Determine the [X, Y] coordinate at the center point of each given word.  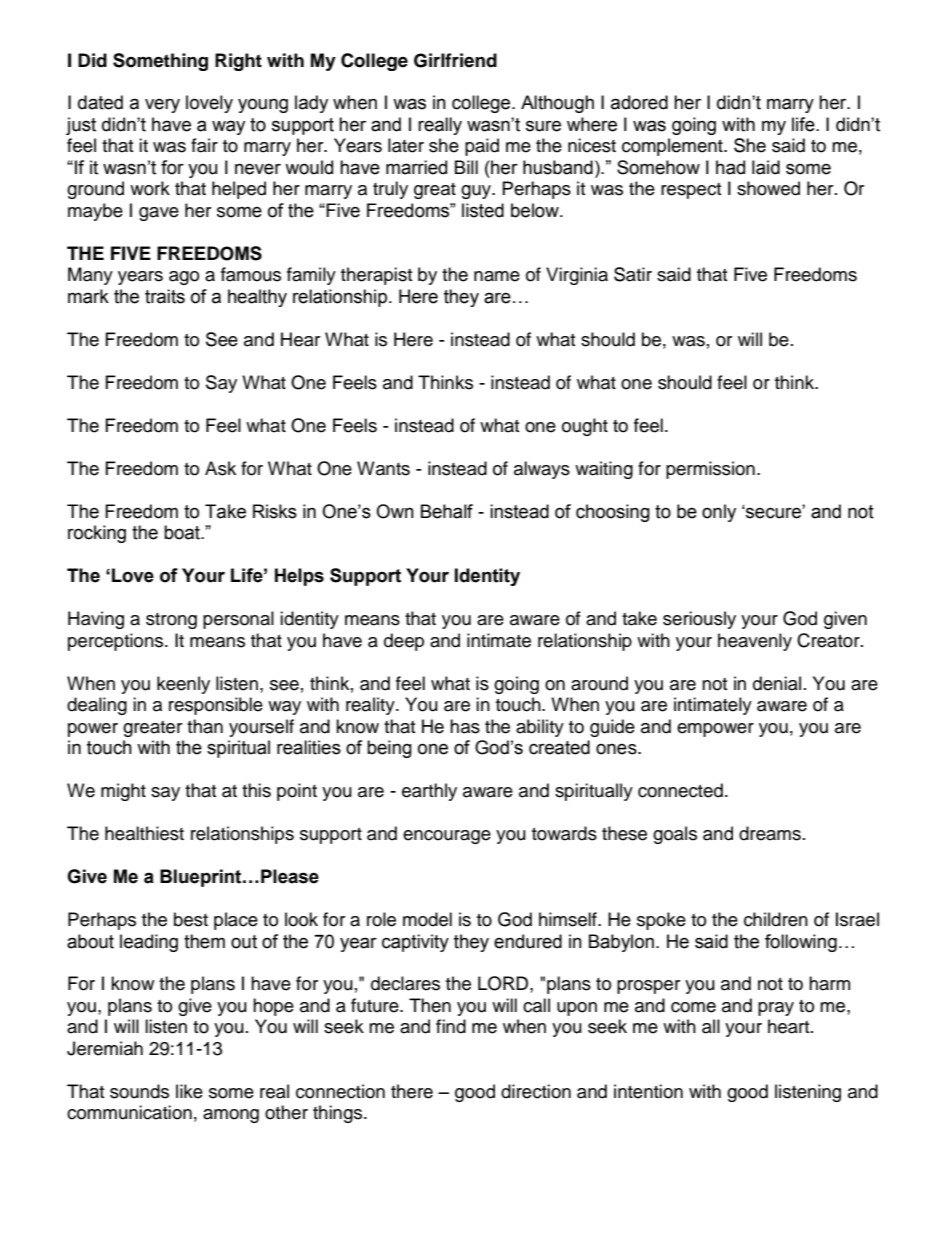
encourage [447, 837]
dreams [770, 833]
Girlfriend [455, 60]
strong [171, 621]
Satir [633, 274]
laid [766, 167]
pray [776, 1009]
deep [404, 642]
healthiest [144, 833]
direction [536, 1091]
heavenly [755, 642]
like [189, 1091]
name [497, 276]
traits [165, 296]
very [162, 105]
